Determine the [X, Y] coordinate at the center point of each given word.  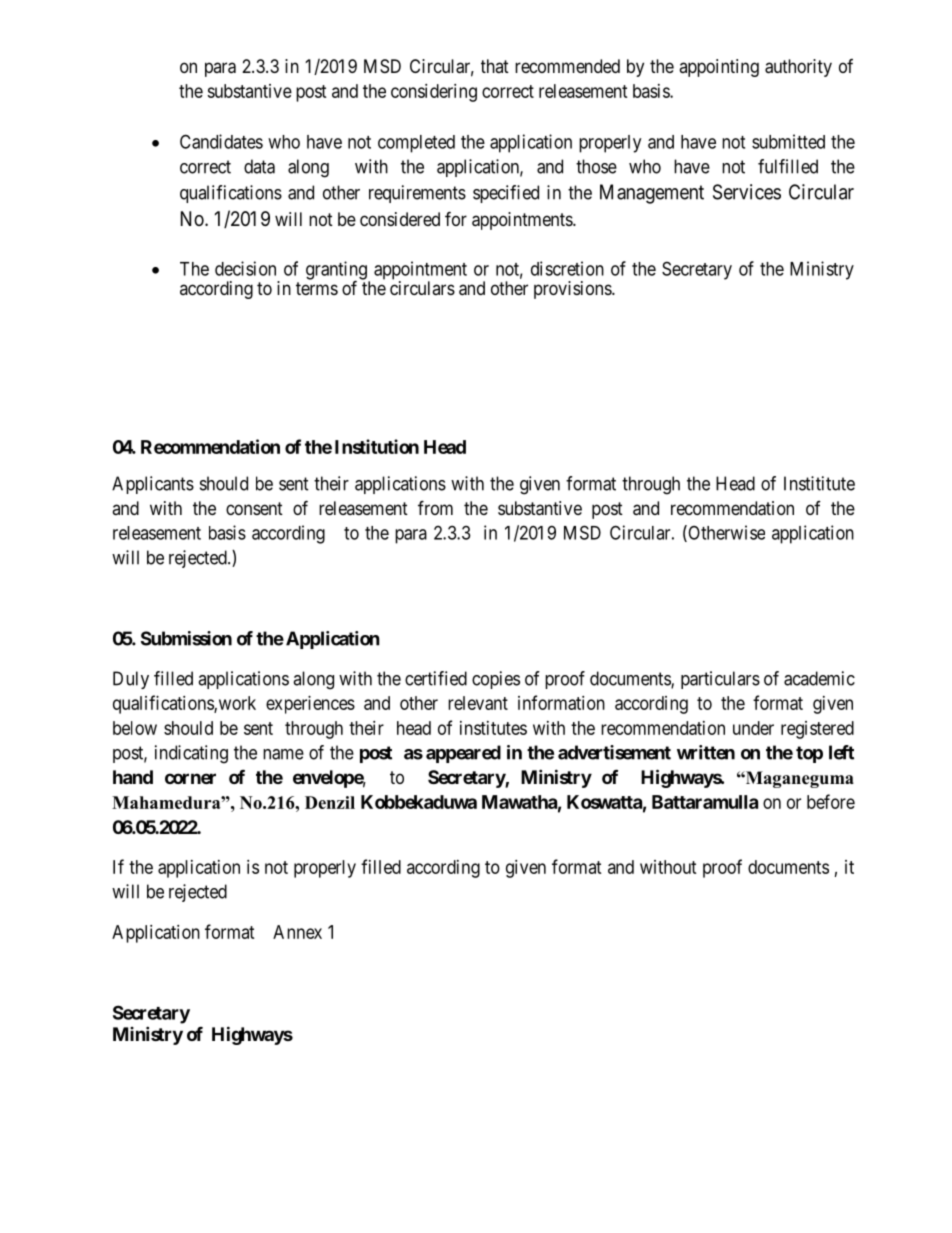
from [435, 507]
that [495, 66]
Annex [297, 932]
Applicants [153, 485]
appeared [463, 754]
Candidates [221, 141]
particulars [720, 680]
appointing [719, 68]
